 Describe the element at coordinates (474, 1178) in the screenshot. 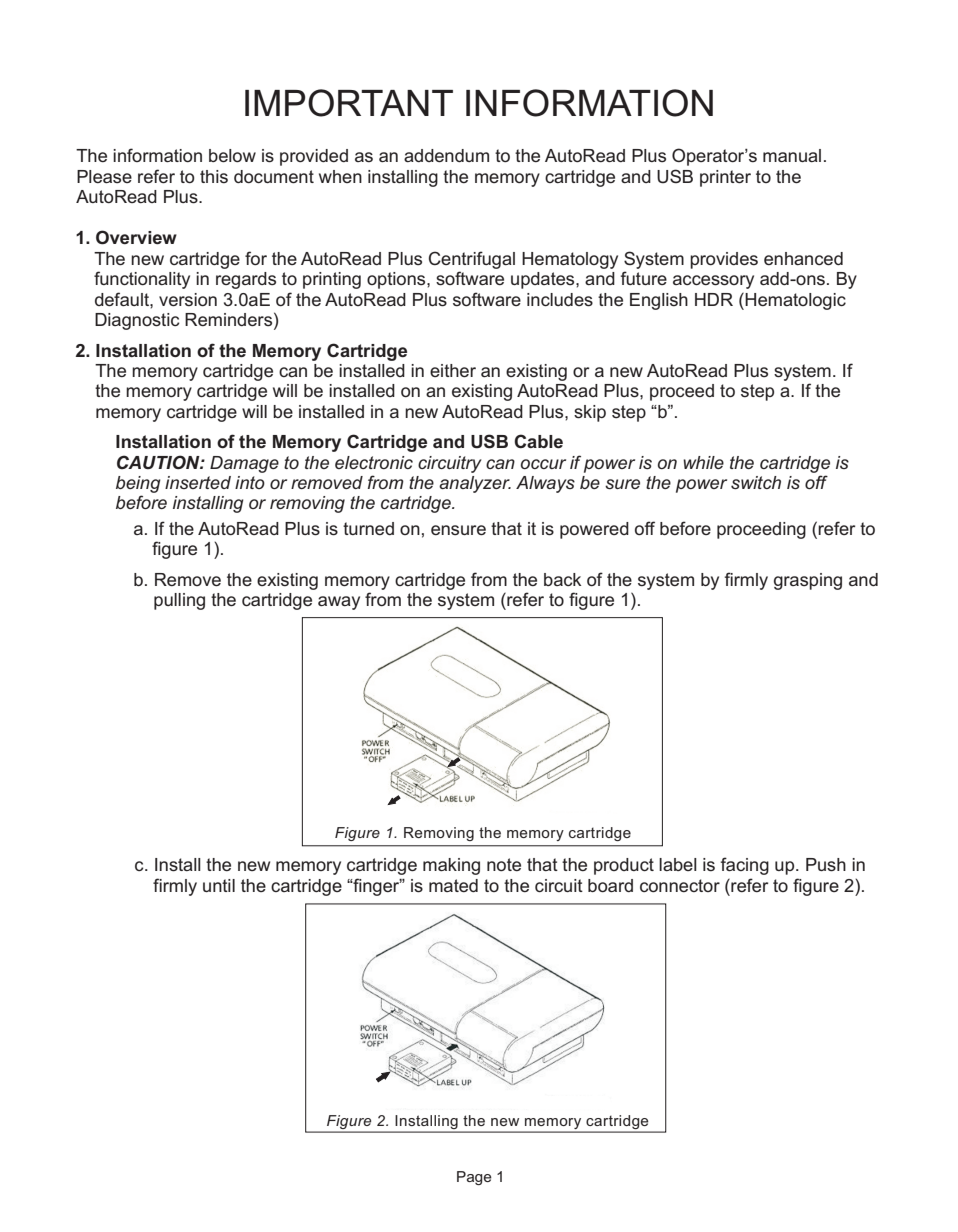

I see `Page` at that location.
